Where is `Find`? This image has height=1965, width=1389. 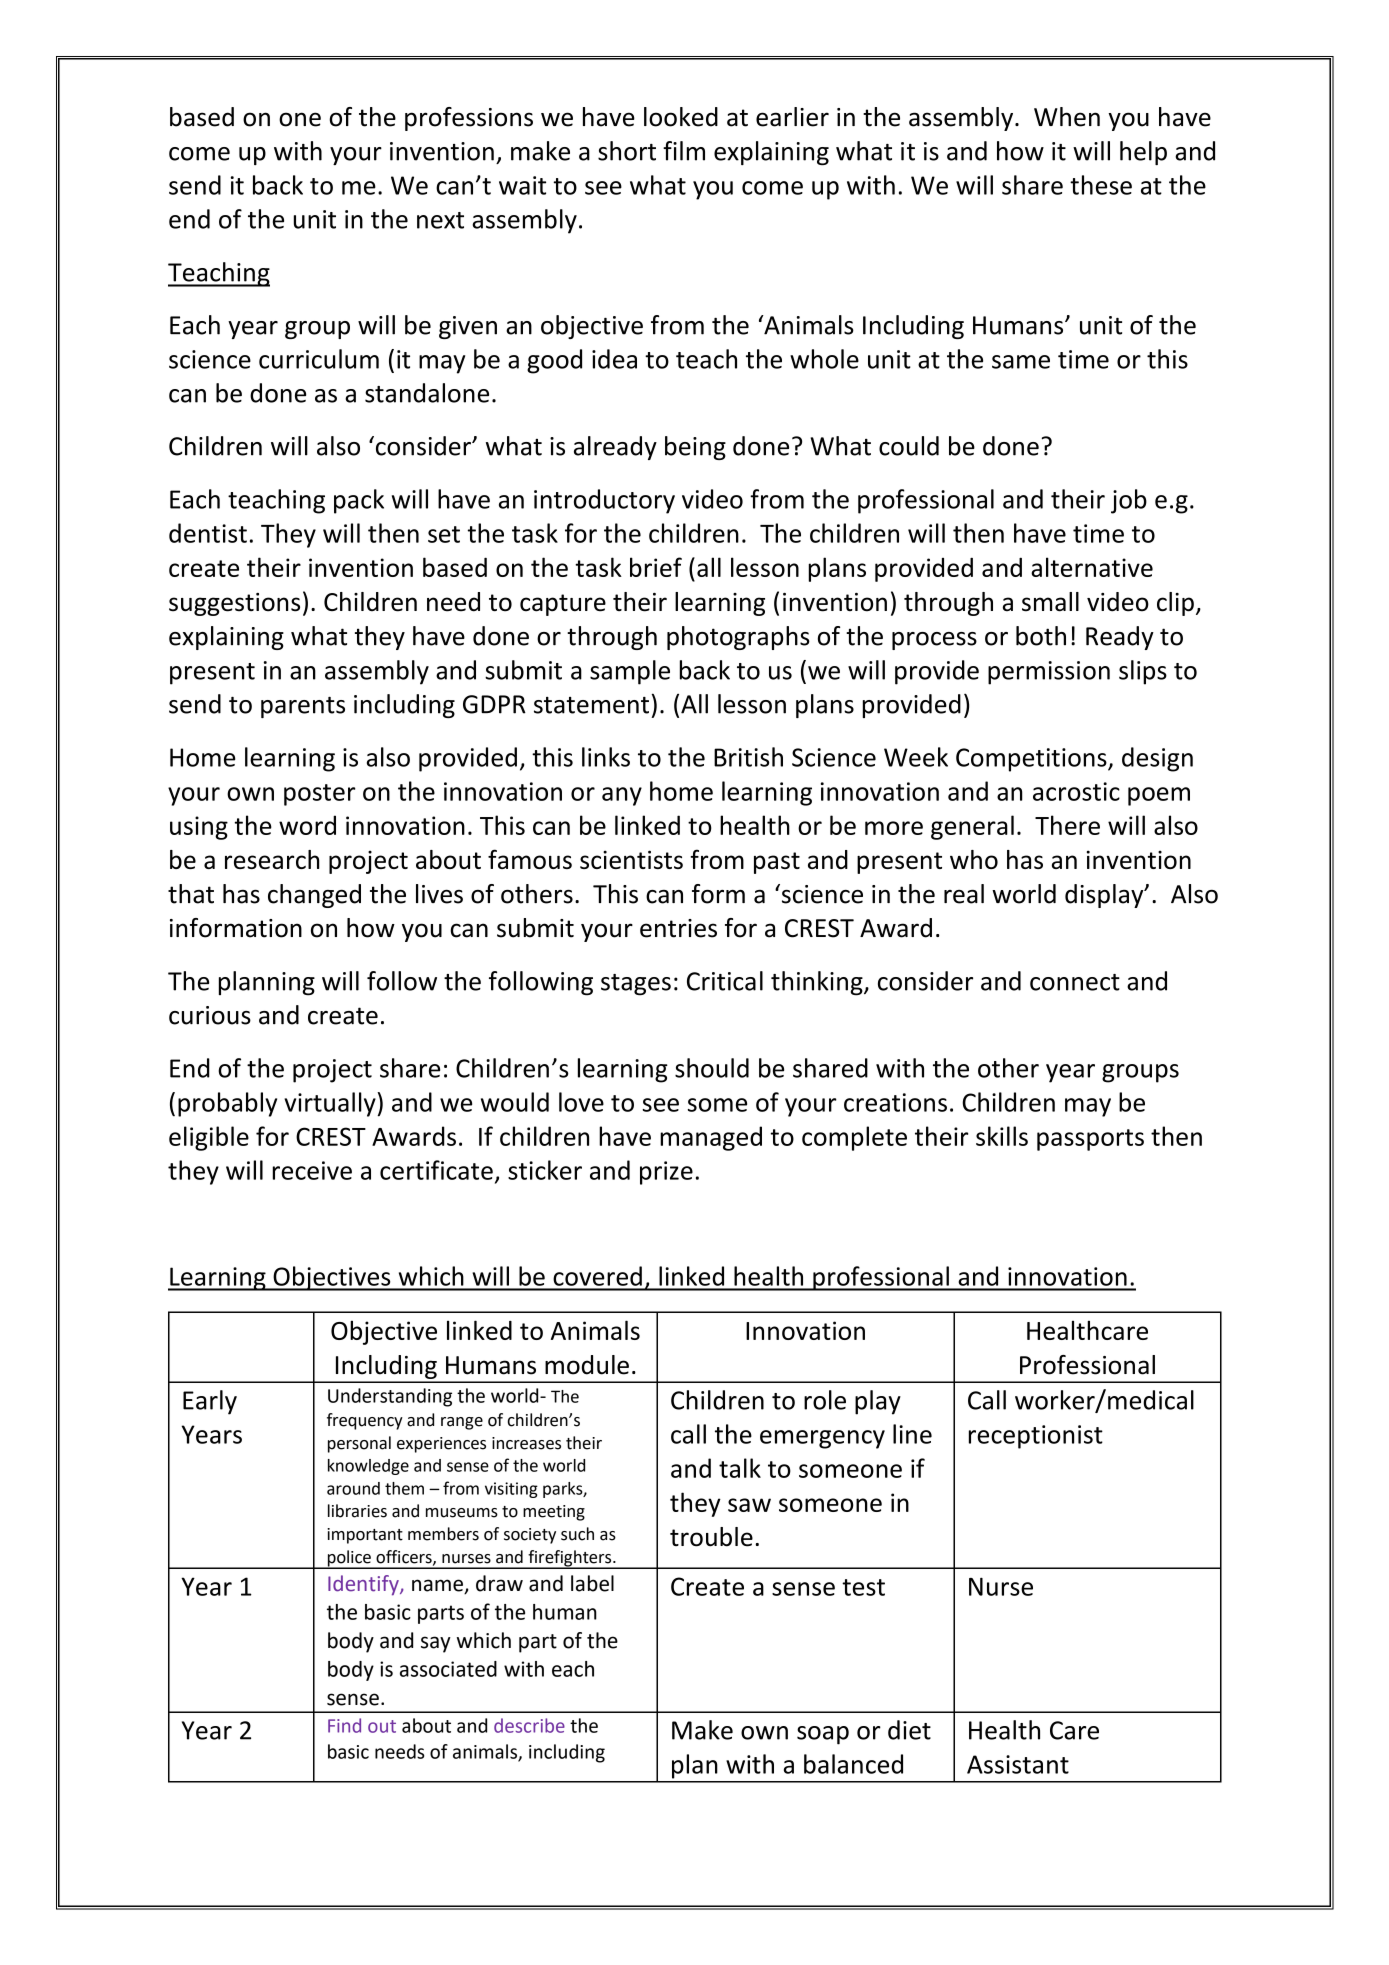 Find is located at coordinates (344, 1725).
